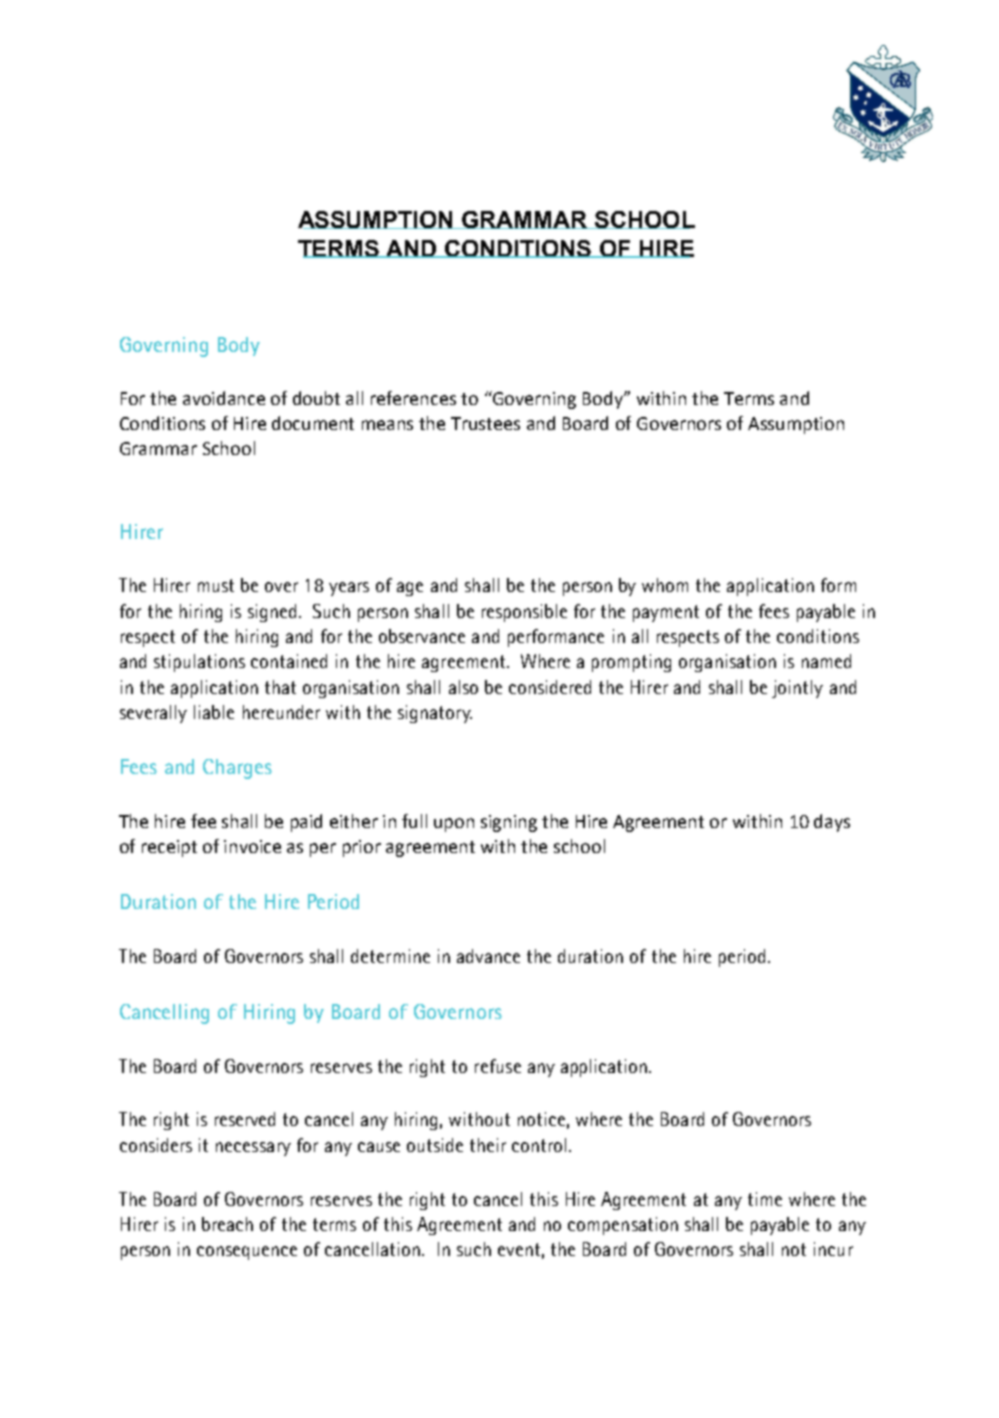 This screenshot has height=1418, width=999. Describe the element at coordinates (252, 846) in the screenshot. I see `invoice` at that location.
